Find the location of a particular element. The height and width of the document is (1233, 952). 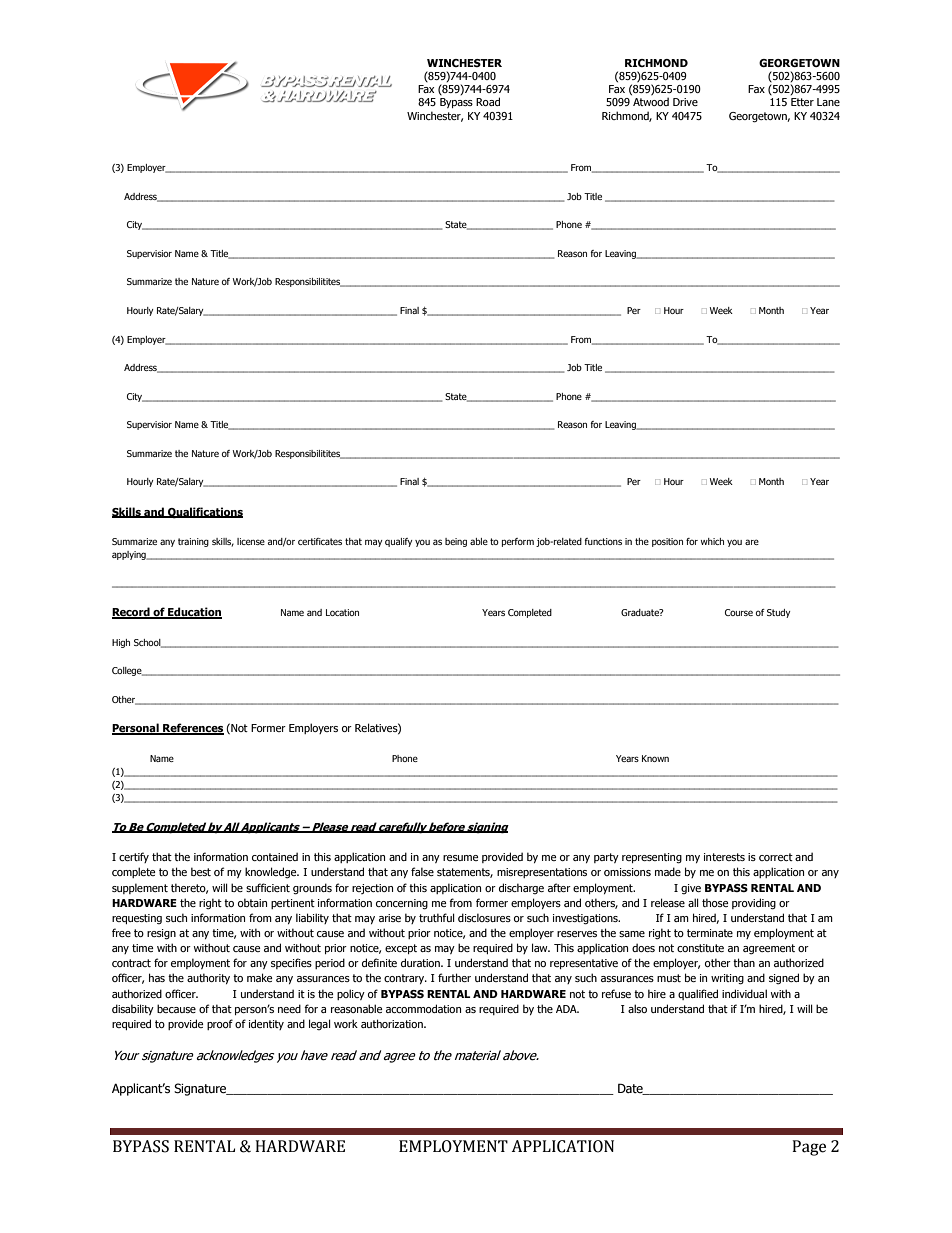

Road is located at coordinates (488, 101).
